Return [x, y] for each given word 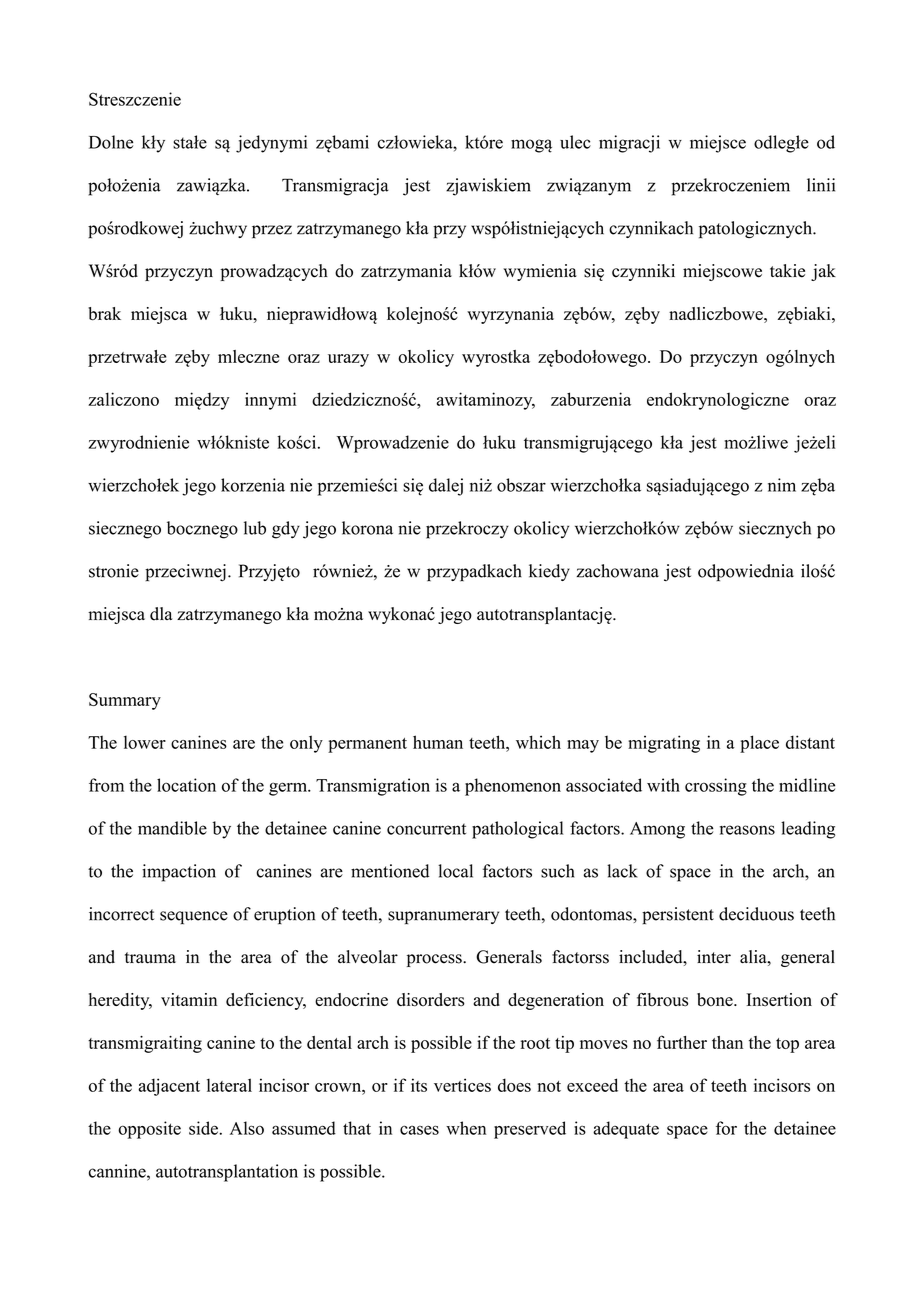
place [759, 744]
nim [782, 485]
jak [823, 272]
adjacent [169, 1087]
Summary [125, 701]
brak [104, 314]
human [438, 742]
